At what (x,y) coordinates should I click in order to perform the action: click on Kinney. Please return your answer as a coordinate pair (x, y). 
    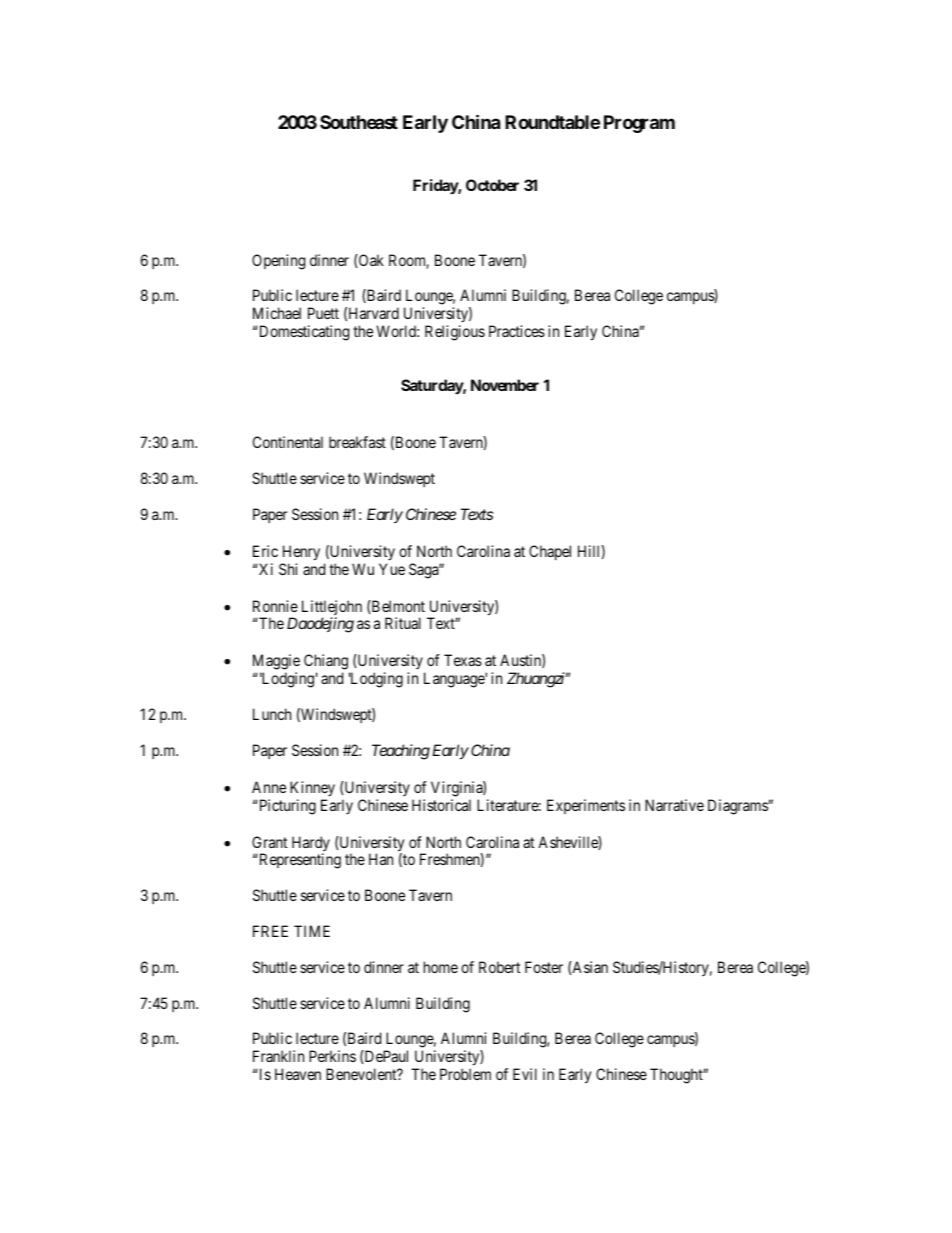
    Looking at the image, I should click on (312, 788).
